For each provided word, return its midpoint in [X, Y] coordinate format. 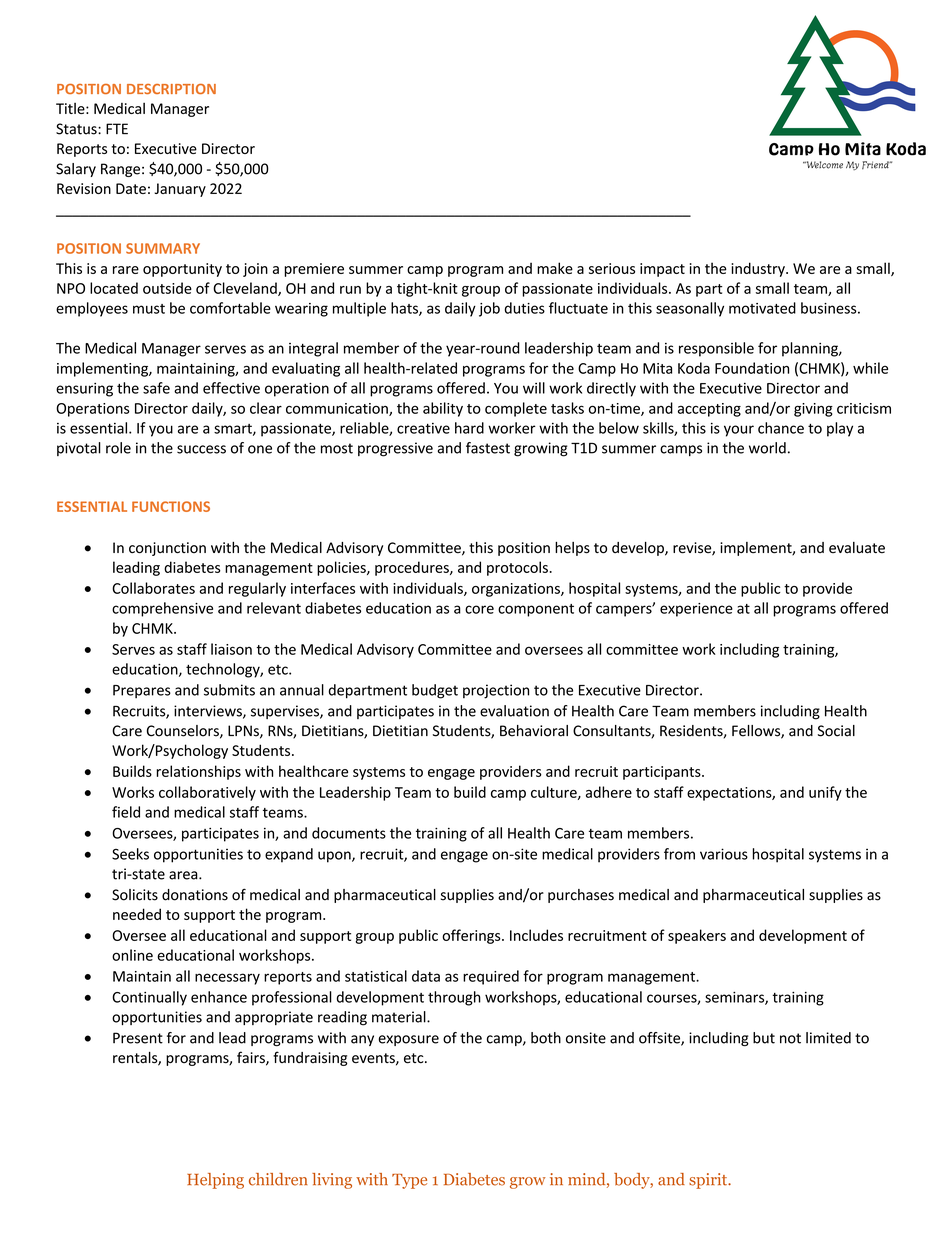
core [479, 609]
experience [696, 610]
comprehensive [162, 609]
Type [409, 1181]
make [555, 268]
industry [759, 269]
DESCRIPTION [171, 89]
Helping [215, 1181]
